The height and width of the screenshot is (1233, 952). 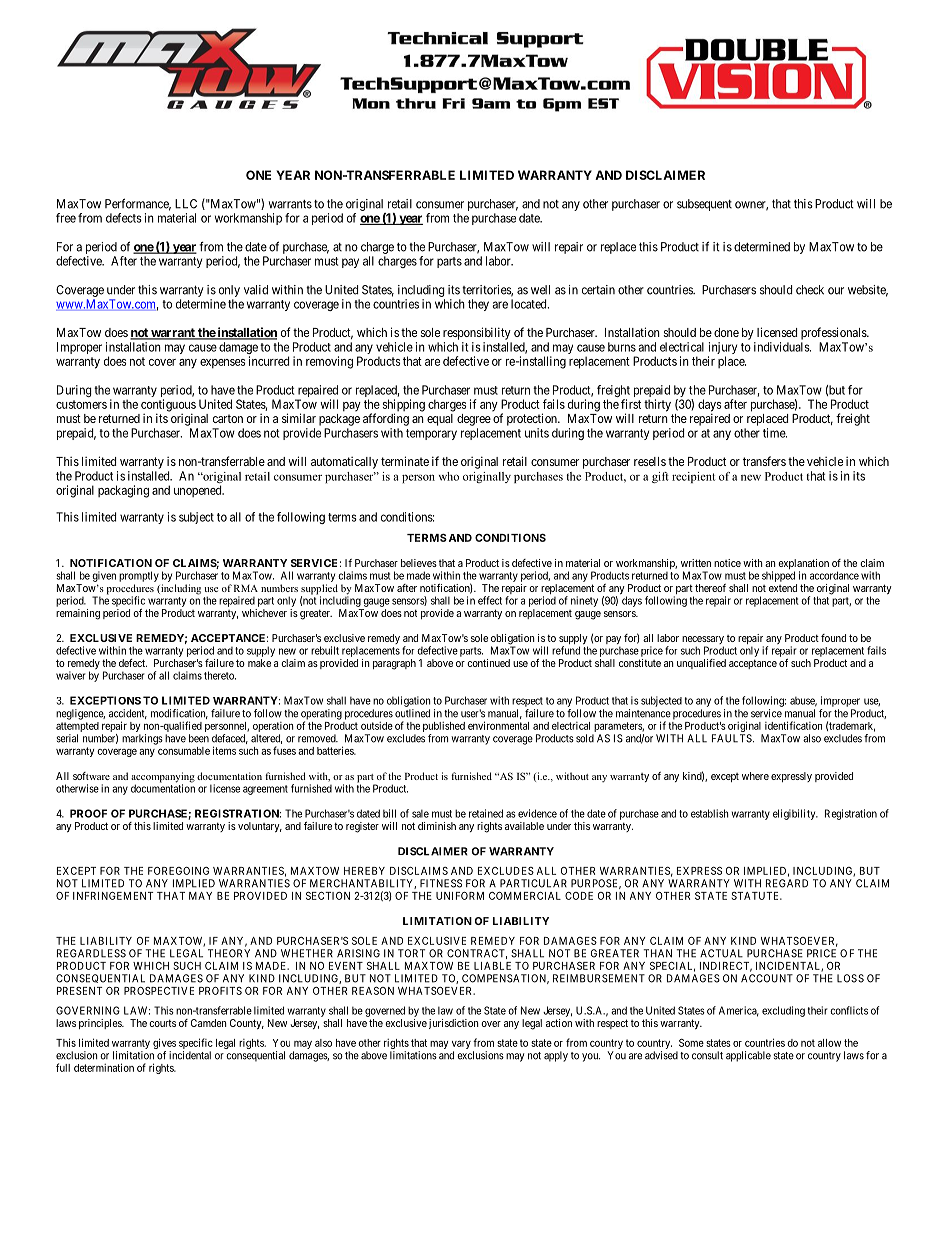 What do you see at coordinates (540, 290) in the screenshot?
I see `well` at bounding box center [540, 290].
